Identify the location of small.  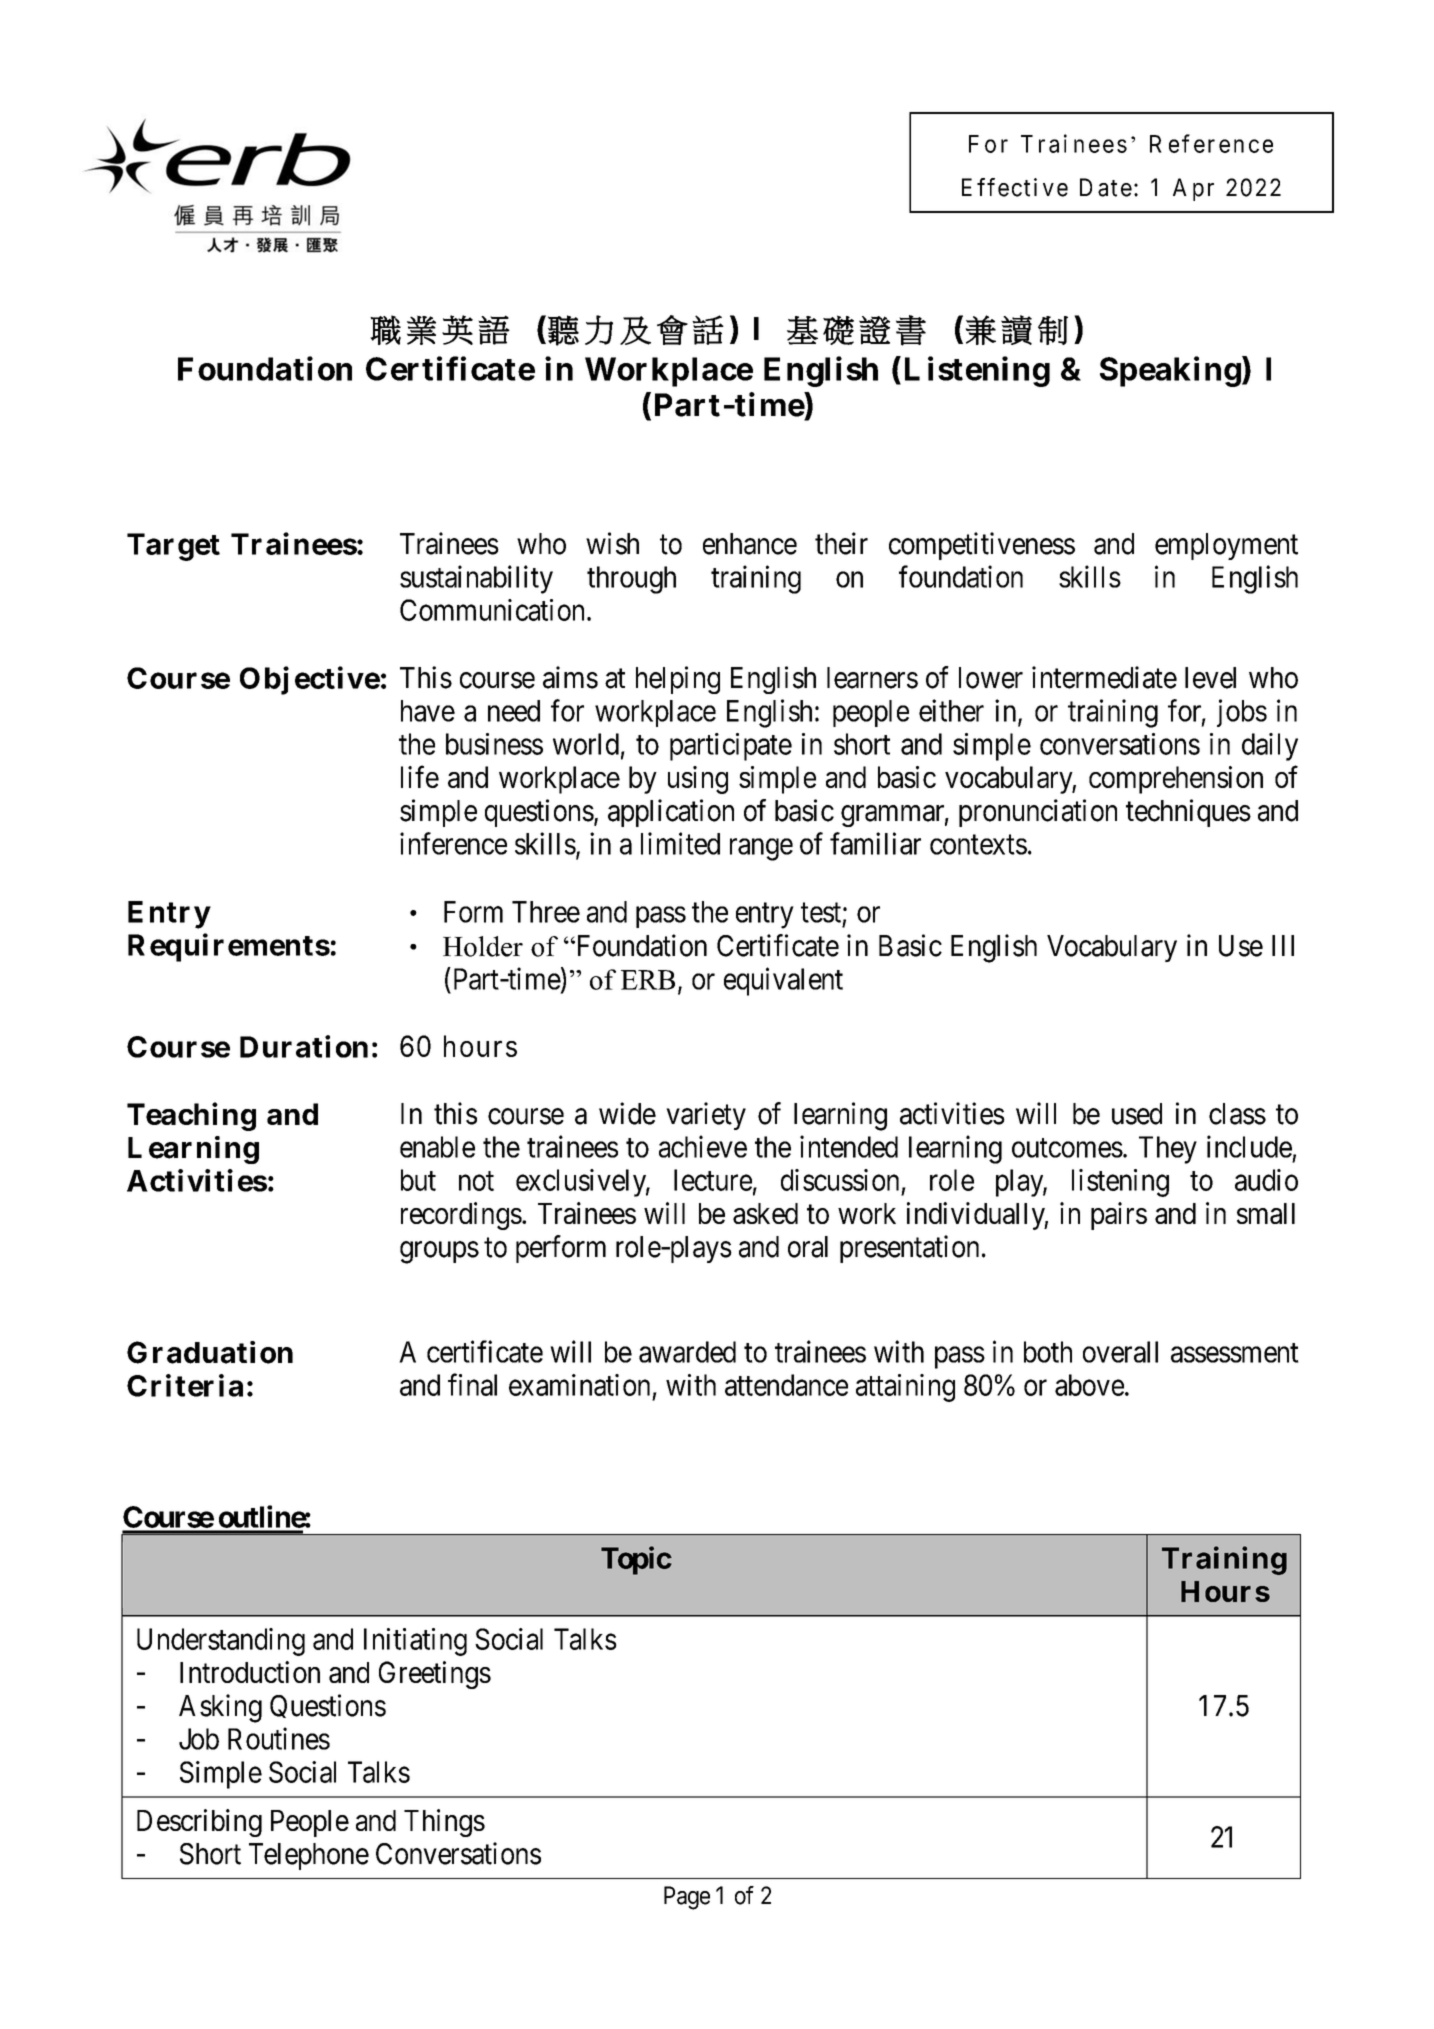
(1266, 1213).
